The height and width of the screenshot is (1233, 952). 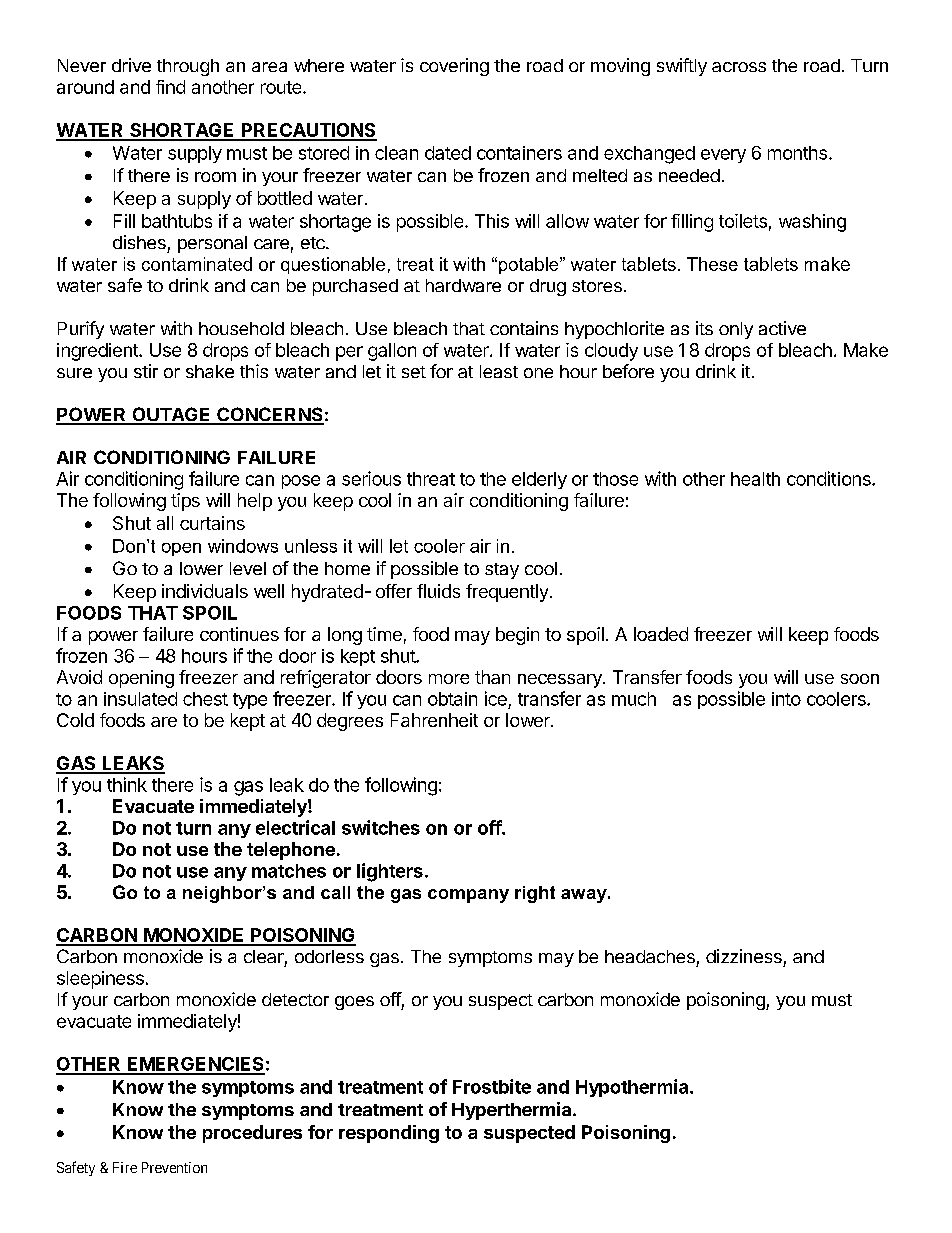 What do you see at coordinates (786, 699) in the screenshot?
I see `into` at bounding box center [786, 699].
